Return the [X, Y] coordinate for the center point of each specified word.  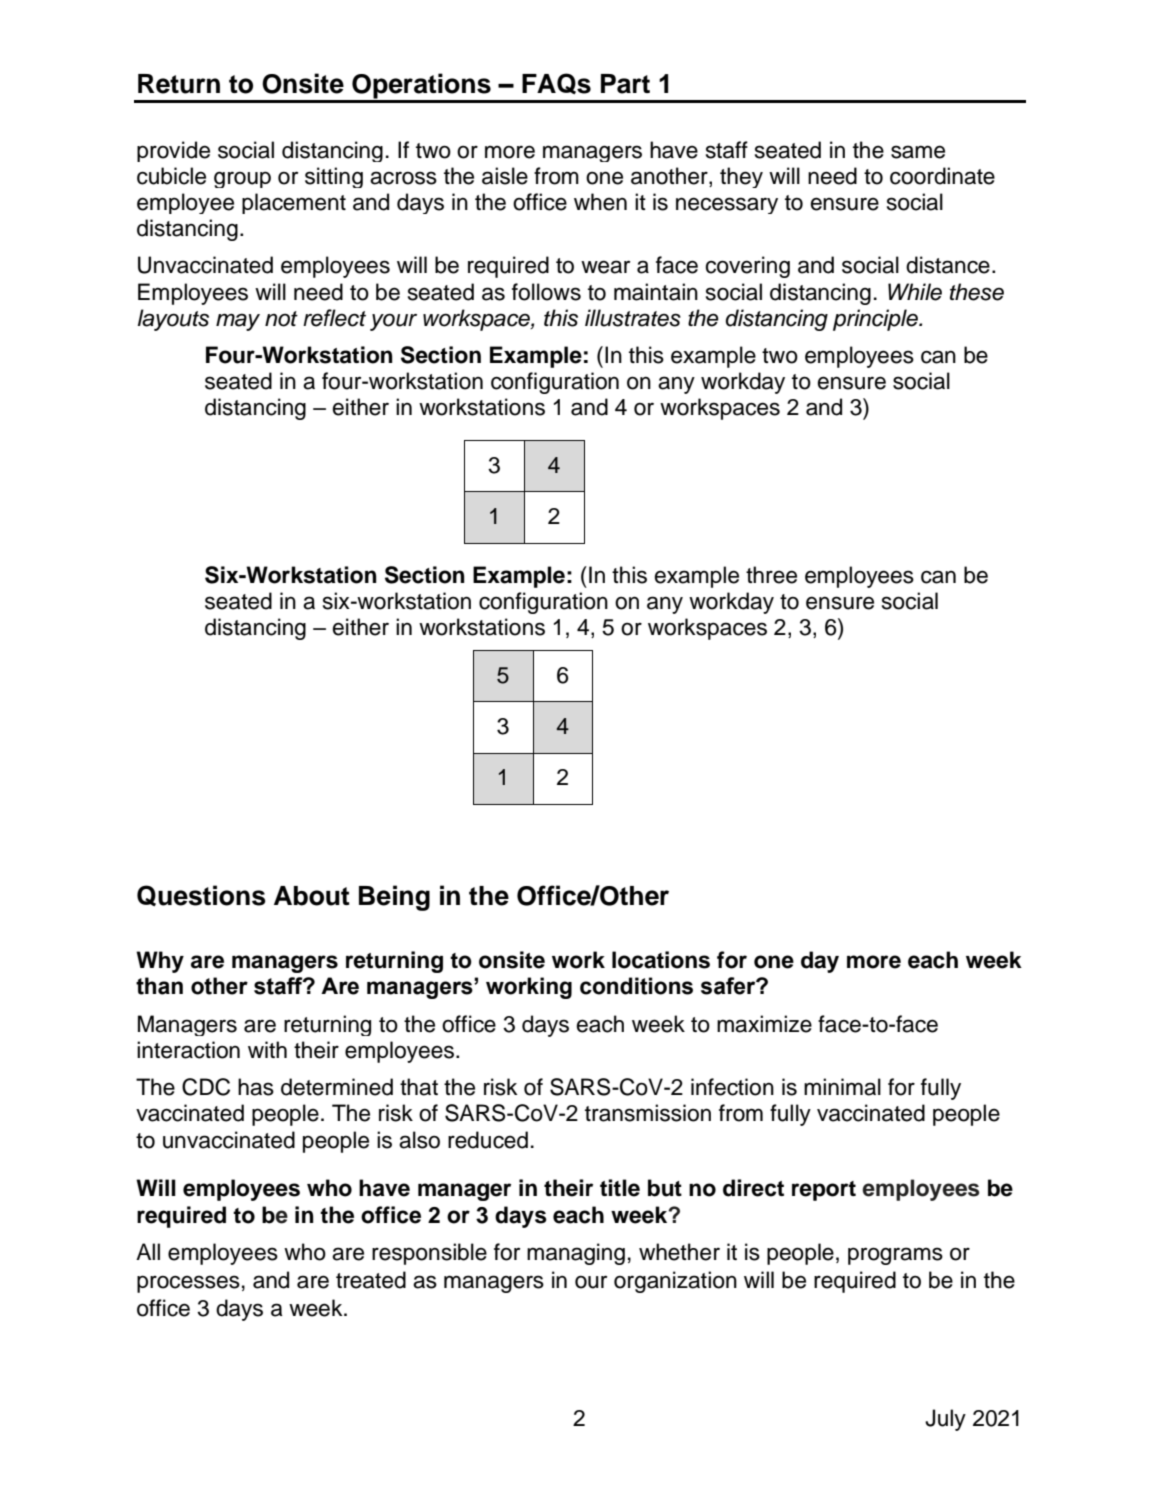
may [238, 322]
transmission [648, 1113]
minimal [842, 1087]
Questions [201, 895]
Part [625, 84]
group [242, 179]
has [256, 1087]
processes [188, 1284]
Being [394, 898]
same [918, 152]
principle [876, 320]
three [771, 575]
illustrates [633, 318]
